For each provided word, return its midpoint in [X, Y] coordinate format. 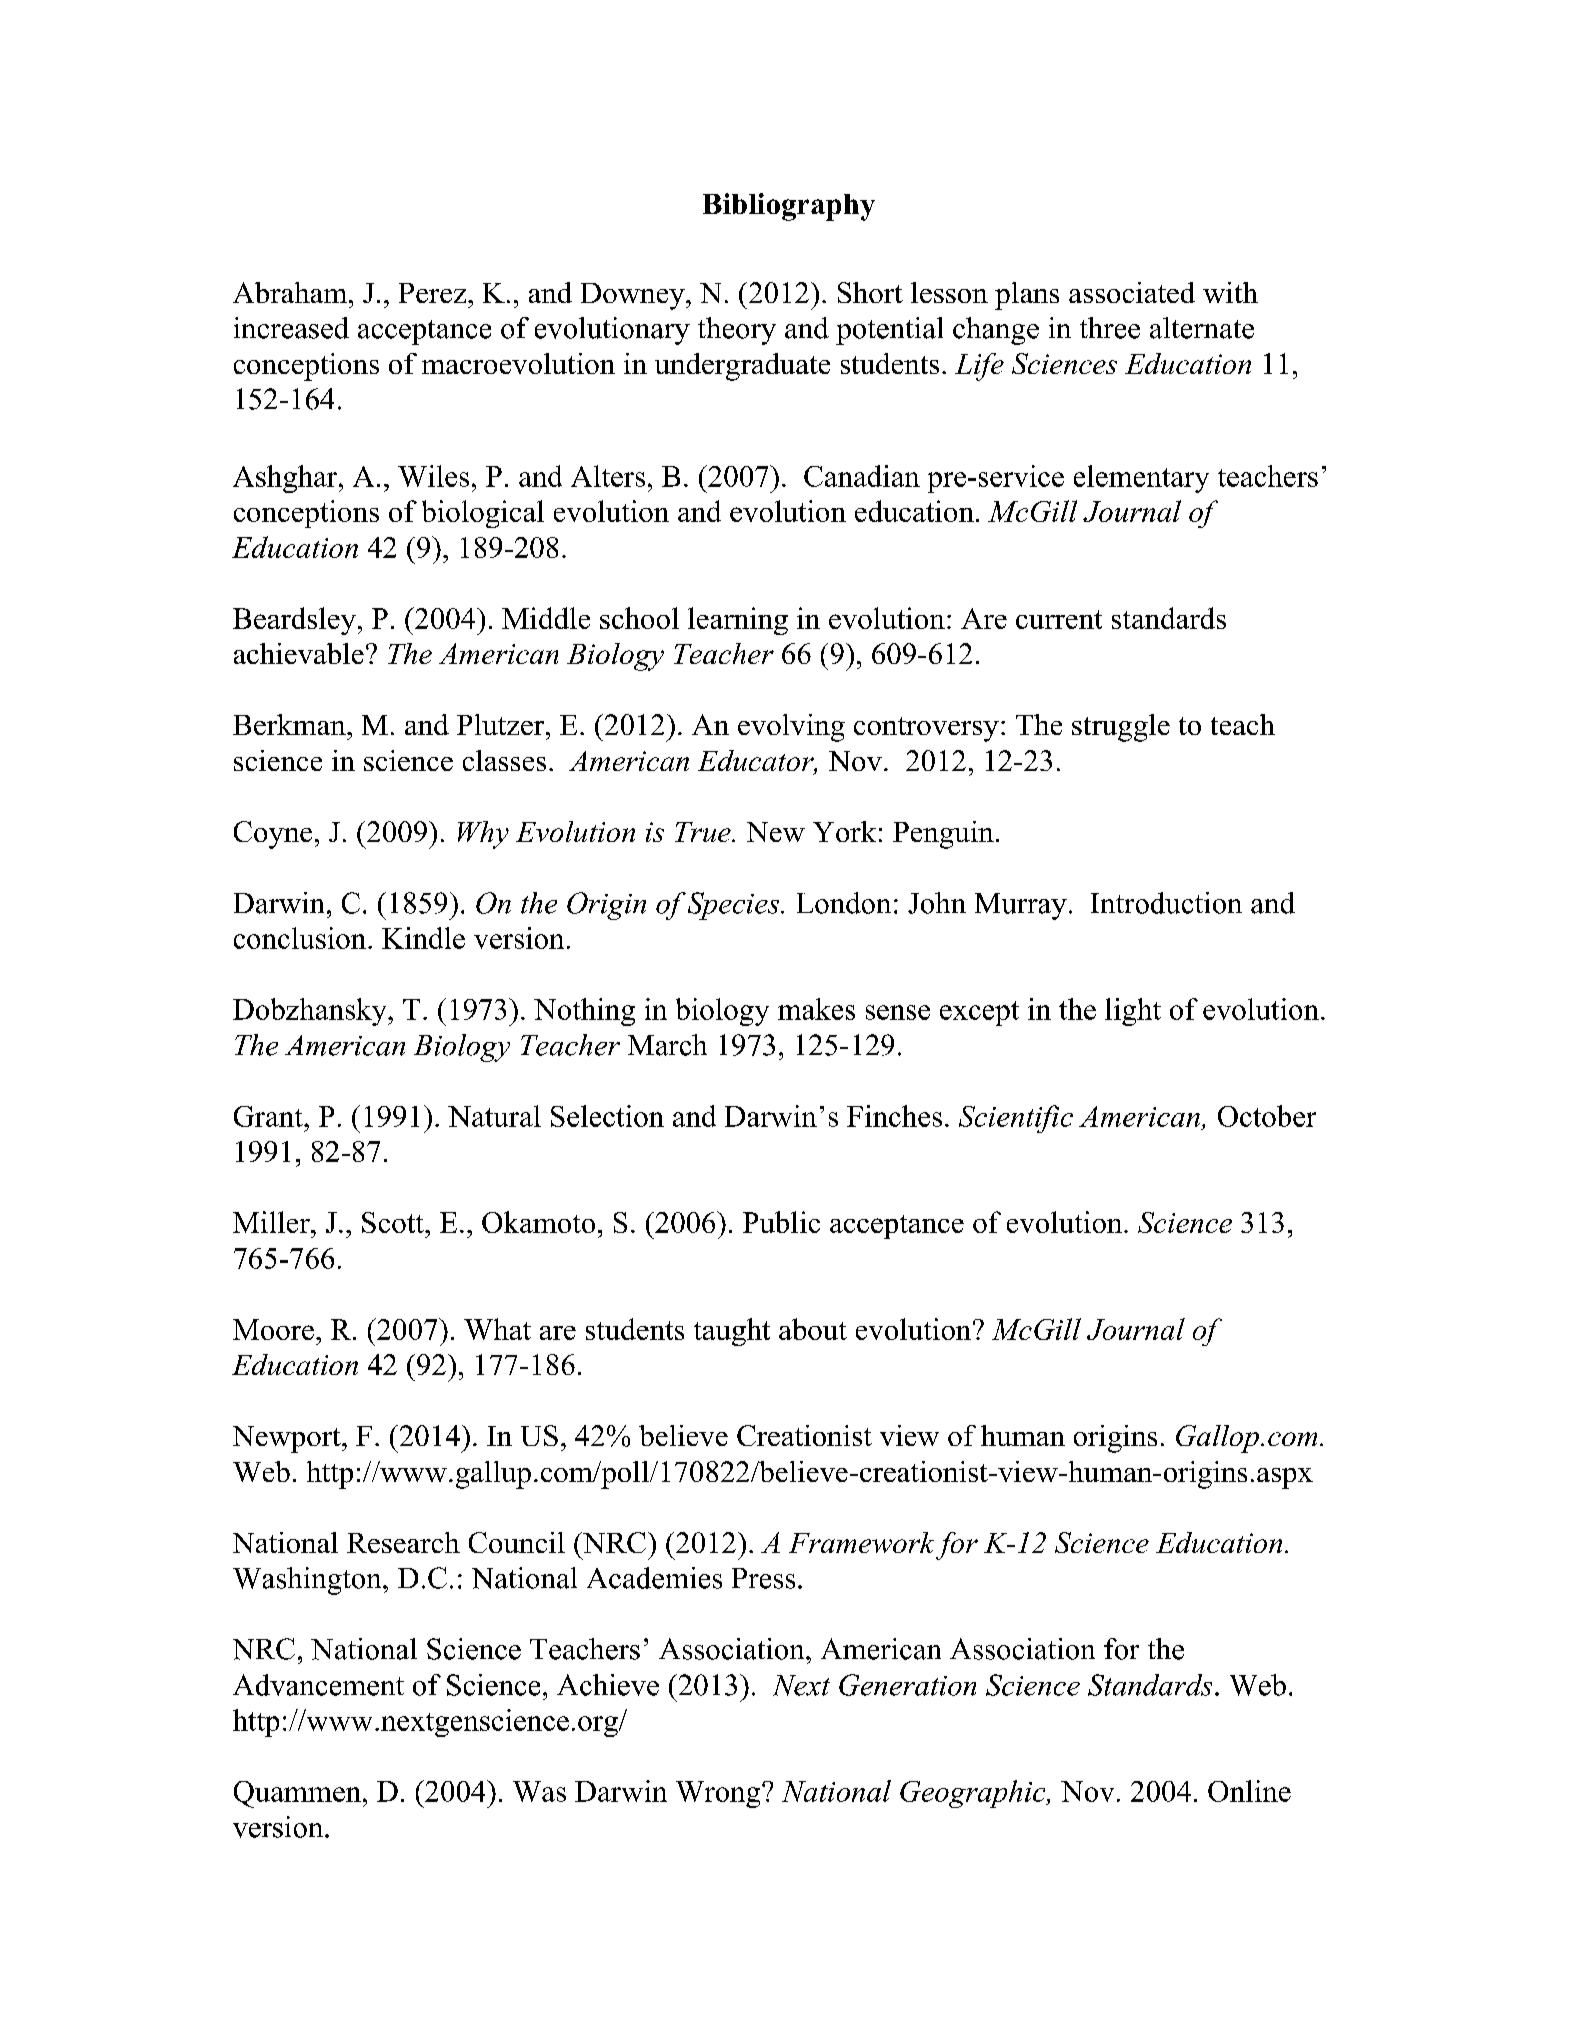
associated [1132, 292]
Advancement [318, 1685]
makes [816, 1009]
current [1059, 619]
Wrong [719, 1794]
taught [732, 1332]
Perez [434, 293]
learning [738, 621]
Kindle [423, 938]
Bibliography [789, 207]
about [813, 1329]
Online [1249, 1791]
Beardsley [294, 621]
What [497, 1329]
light [1133, 1012]
